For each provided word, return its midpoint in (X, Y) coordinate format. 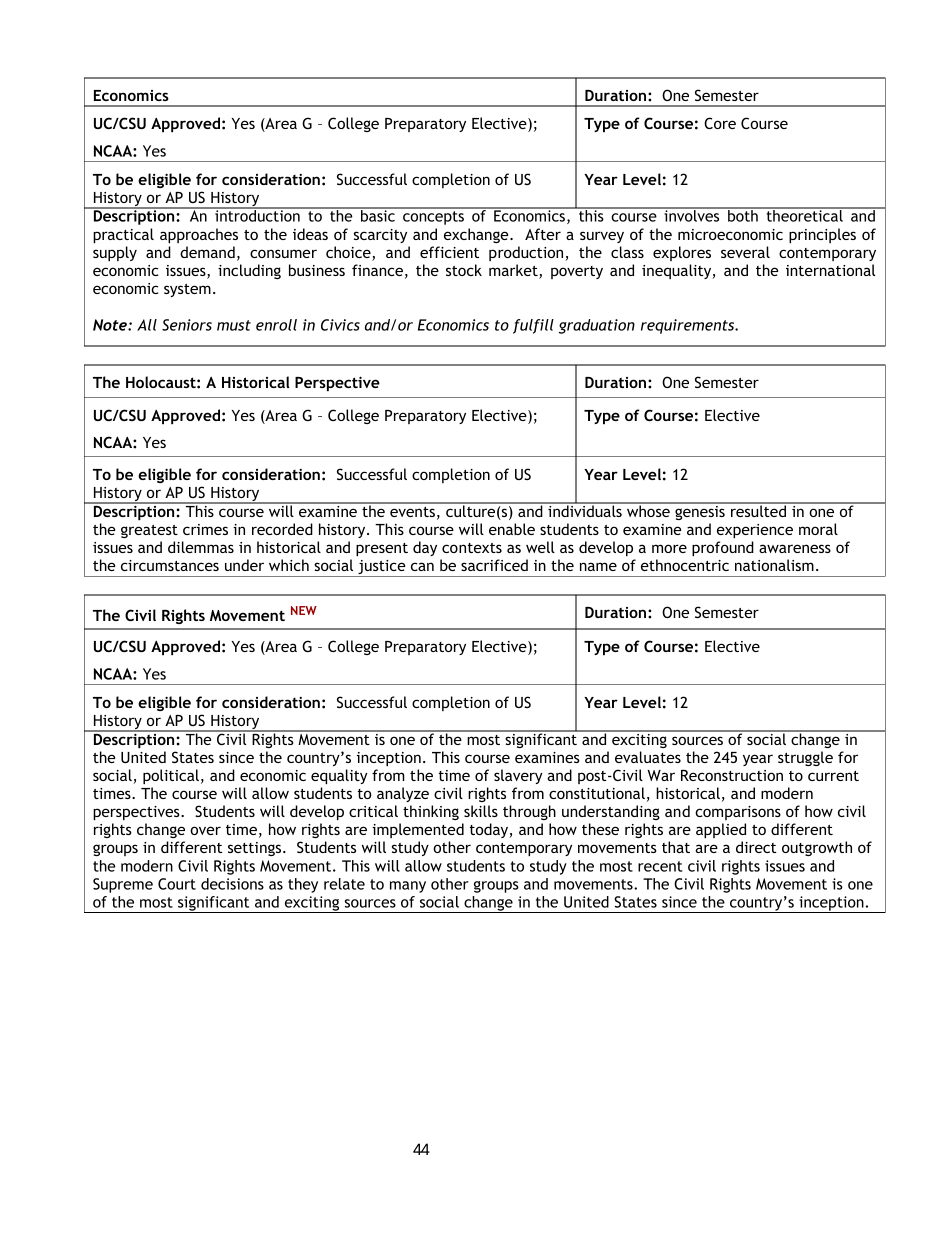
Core (720, 123)
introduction (257, 215)
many (408, 887)
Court (177, 884)
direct (756, 847)
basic (378, 215)
